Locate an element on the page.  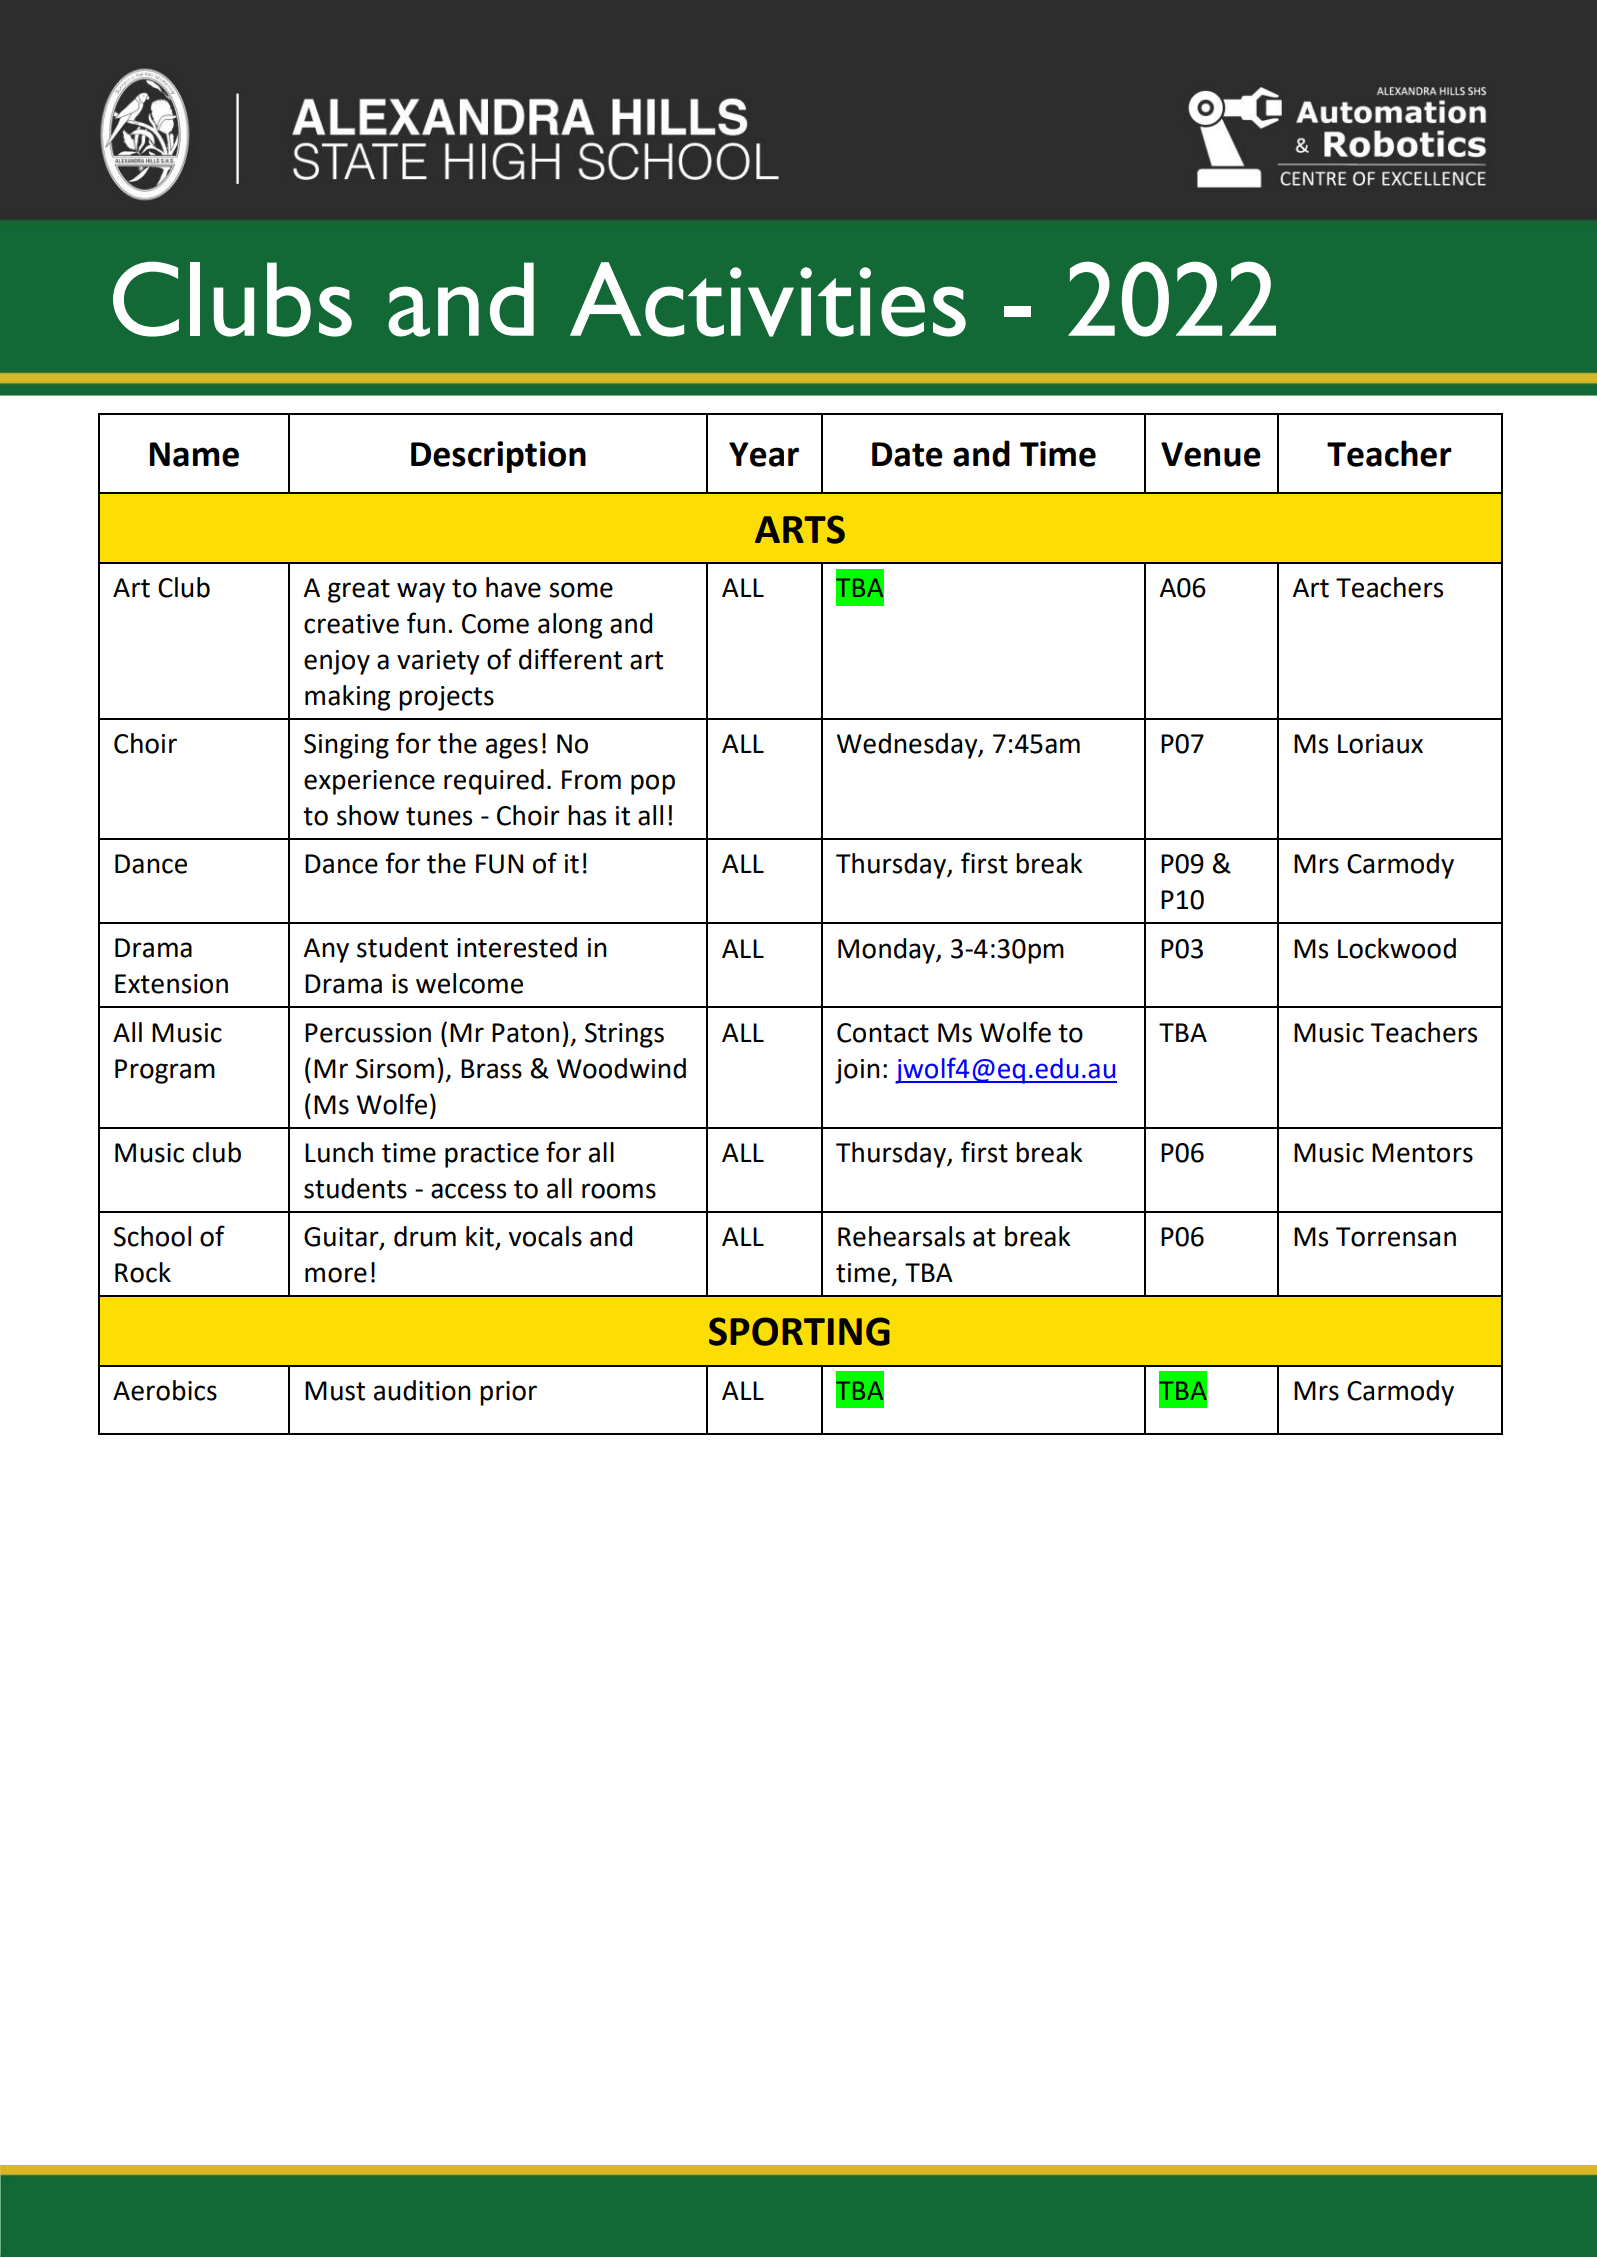
Activities is located at coordinates (768, 299).
